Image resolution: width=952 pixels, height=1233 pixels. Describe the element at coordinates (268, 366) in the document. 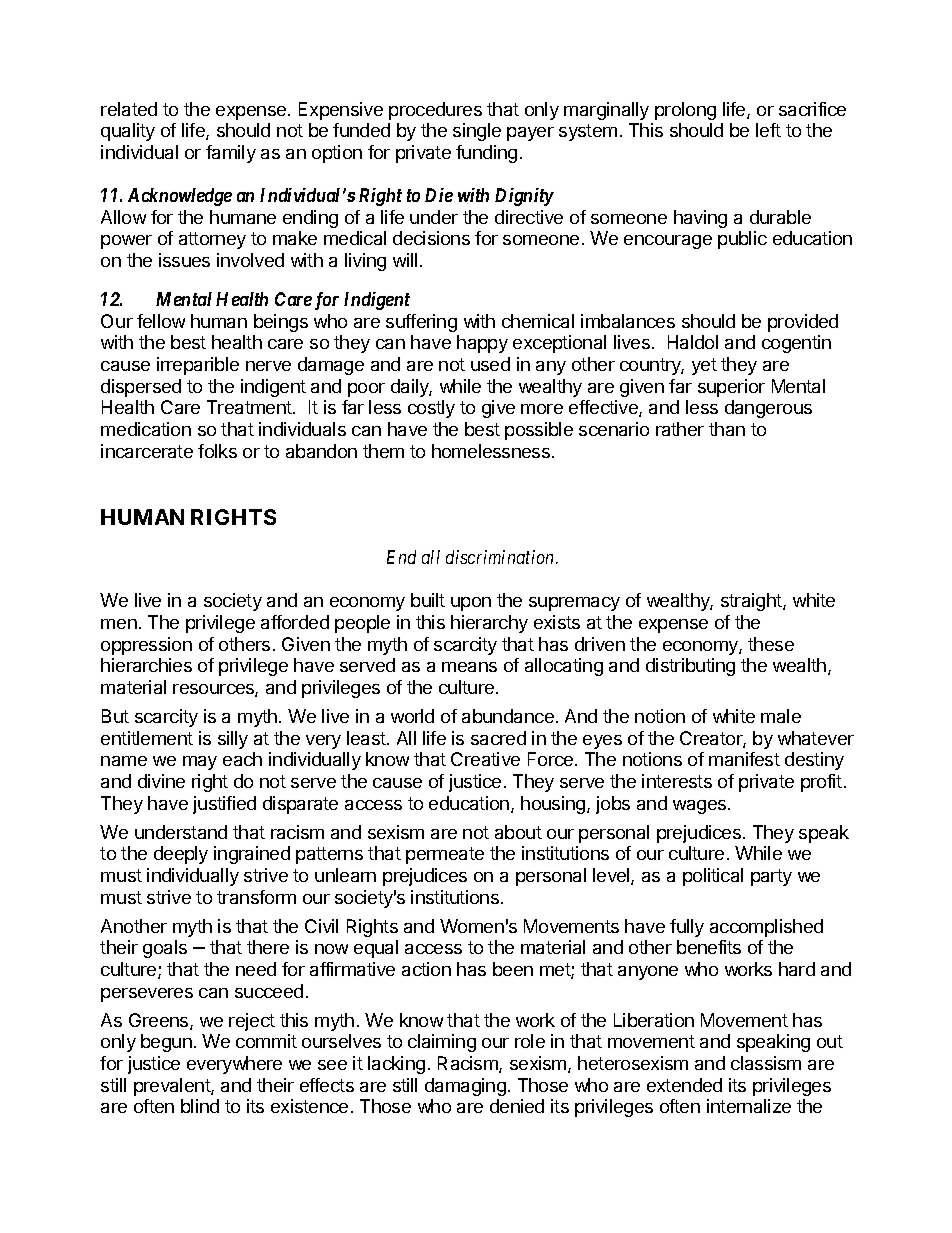

I see `nerve` at that location.
